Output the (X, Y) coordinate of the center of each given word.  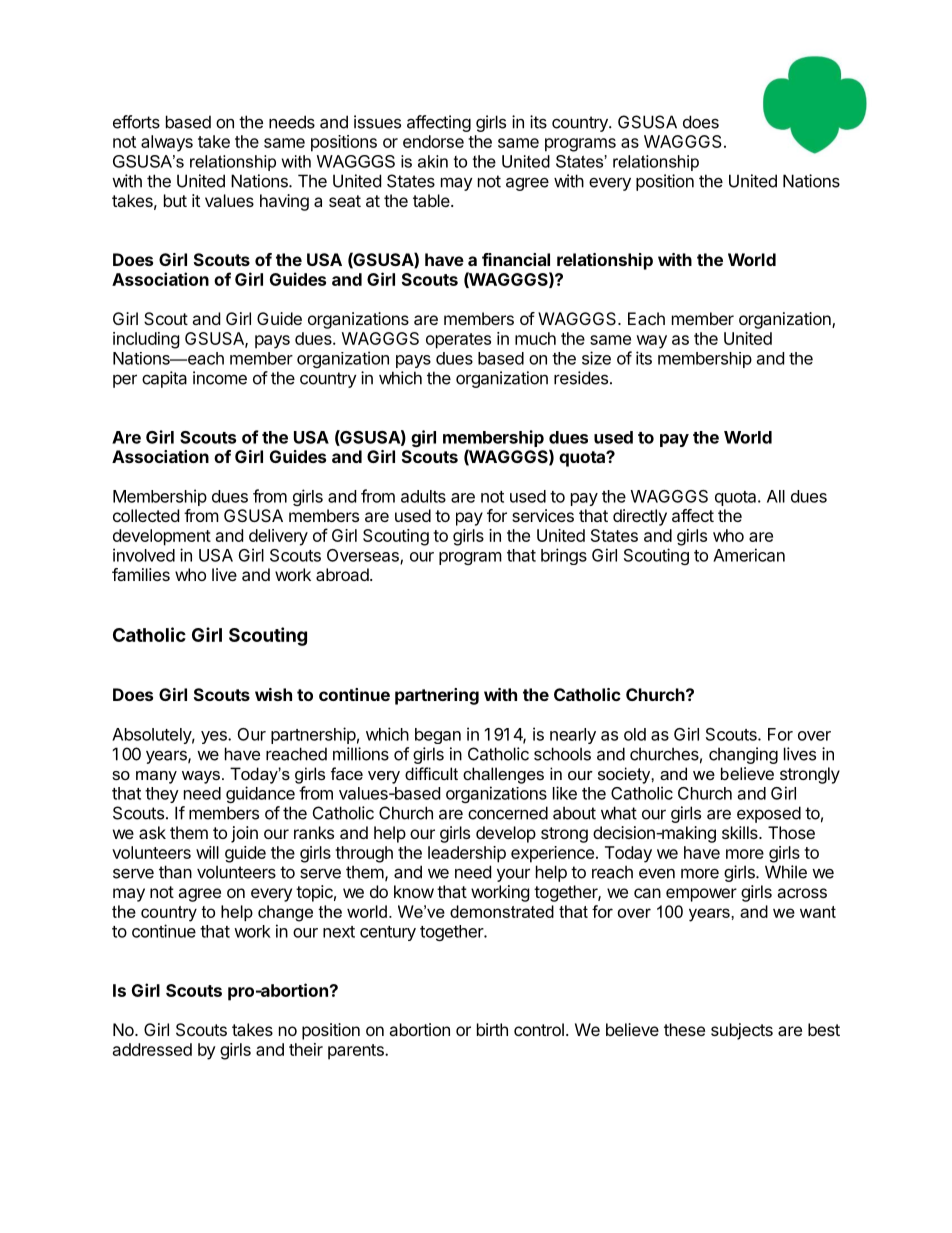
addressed (152, 1049)
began (438, 736)
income (220, 378)
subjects (742, 1031)
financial (516, 259)
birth (492, 1029)
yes (215, 737)
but (175, 200)
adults (423, 496)
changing (743, 755)
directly (640, 517)
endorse (433, 141)
